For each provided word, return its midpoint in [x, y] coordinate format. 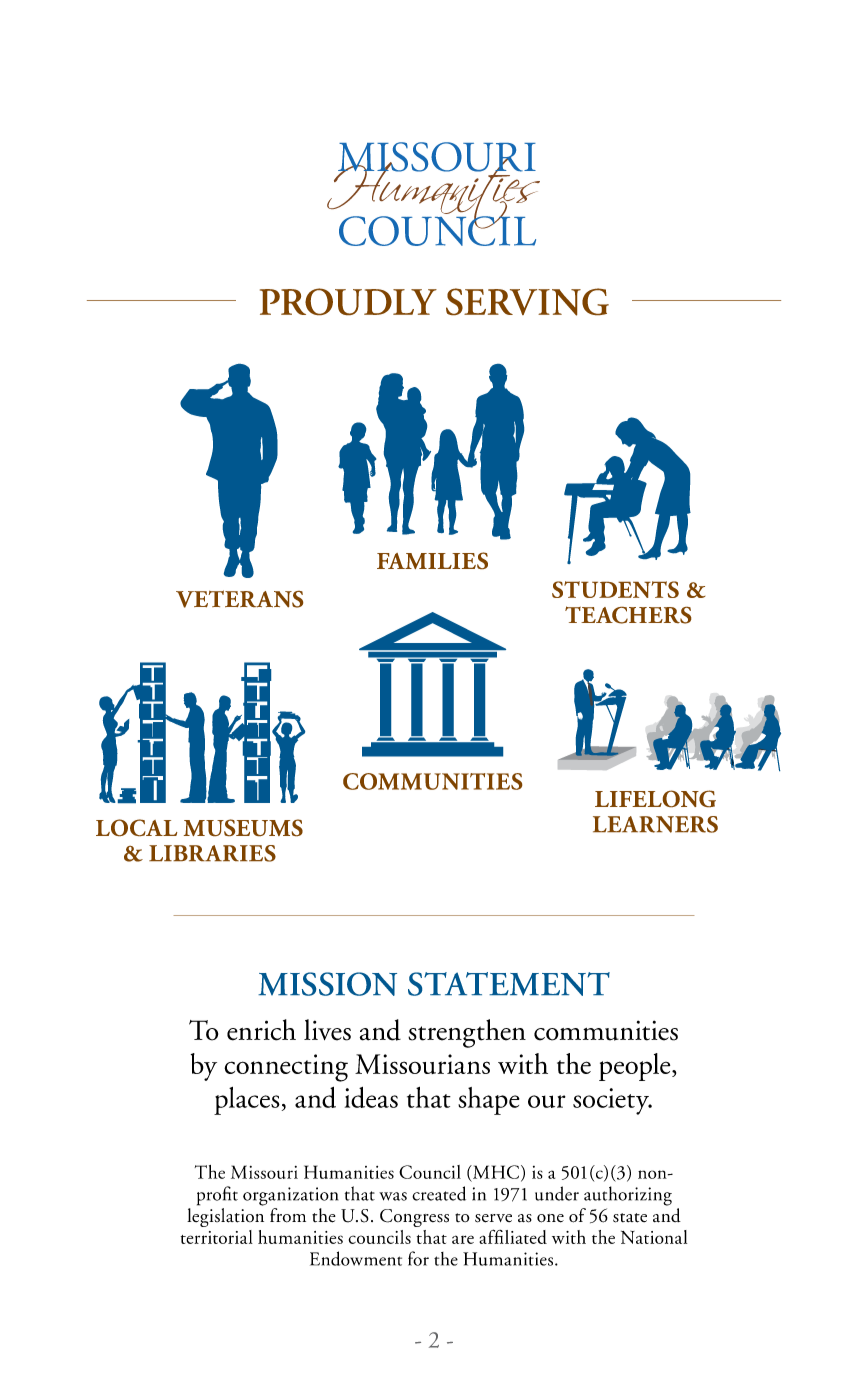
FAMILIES [432, 560]
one [550, 1218]
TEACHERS [628, 615]
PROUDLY [348, 301]
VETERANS [239, 599]
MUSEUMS [243, 827]
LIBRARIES [212, 853]
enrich [261, 1030]
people [636, 1067]
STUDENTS [615, 589]
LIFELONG [655, 798]
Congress [414, 1218]
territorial [217, 1237]
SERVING [527, 302]
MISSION [327, 984]
